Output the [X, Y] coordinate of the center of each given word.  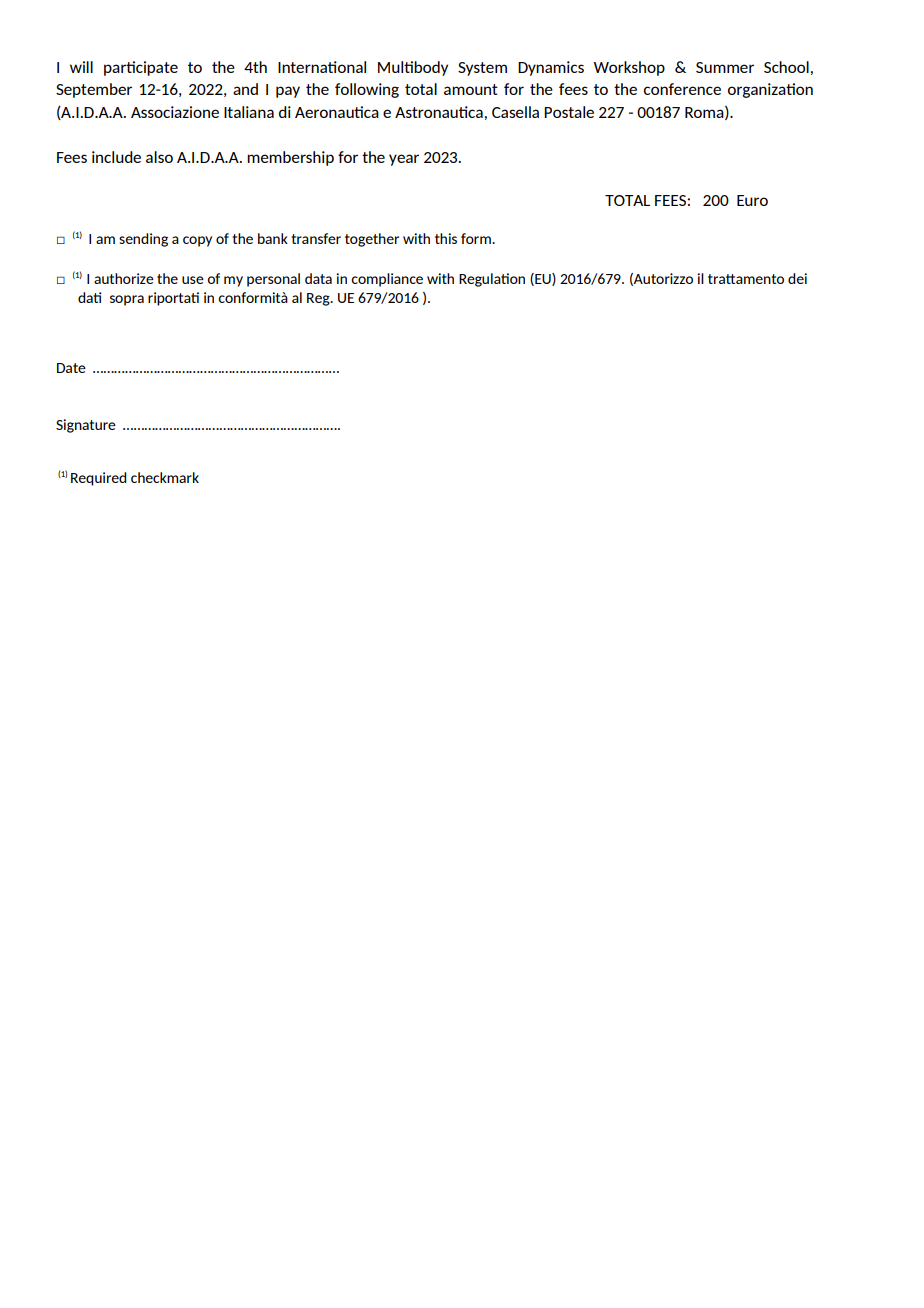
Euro [752, 200]
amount [471, 89]
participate [141, 68]
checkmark [165, 477]
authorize [124, 278]
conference [682, 89]
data [318, 278]
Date [71, 368]
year [404, 160]
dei [797, 278]
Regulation [492, 280]
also [159, 157]
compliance [387, 280]
